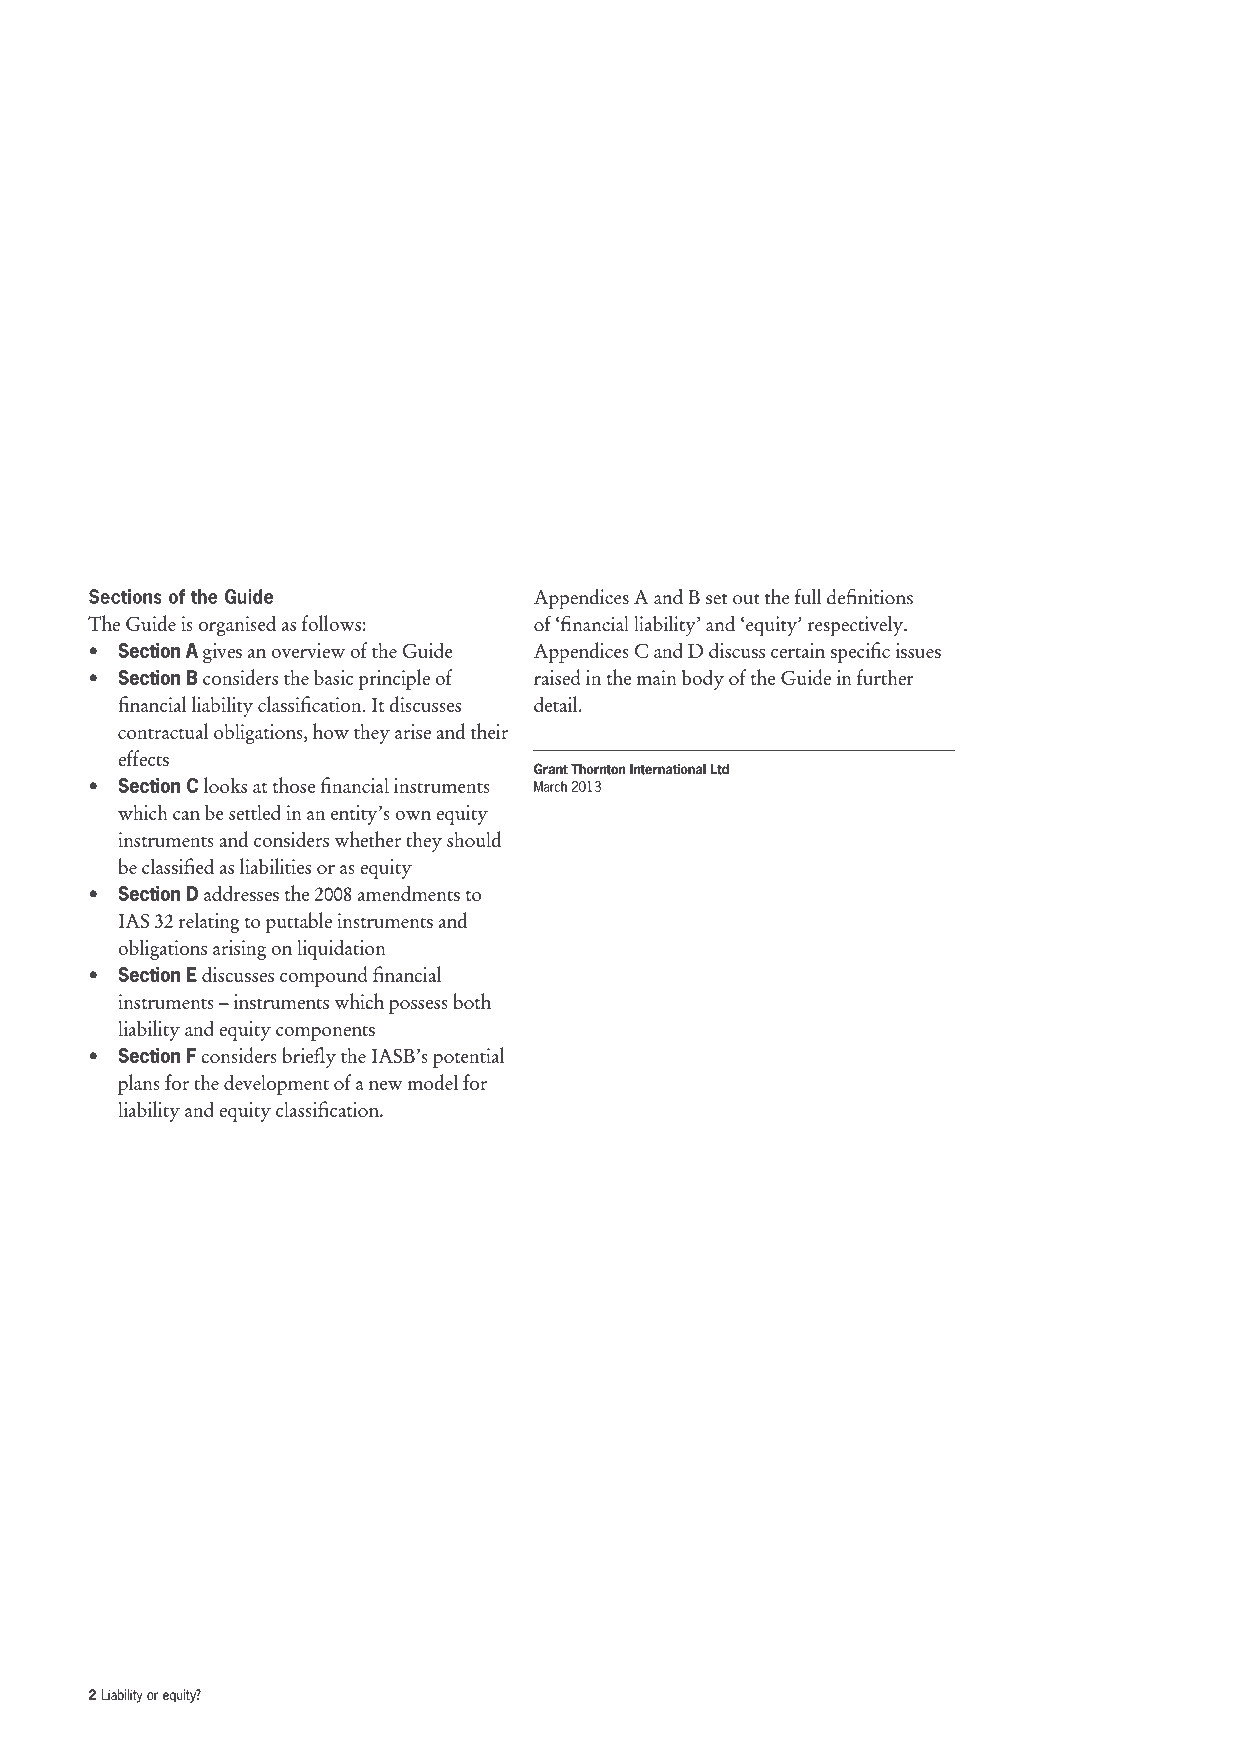 The image size is (1236, 1748). I want to click on full, so click(808, 596).
